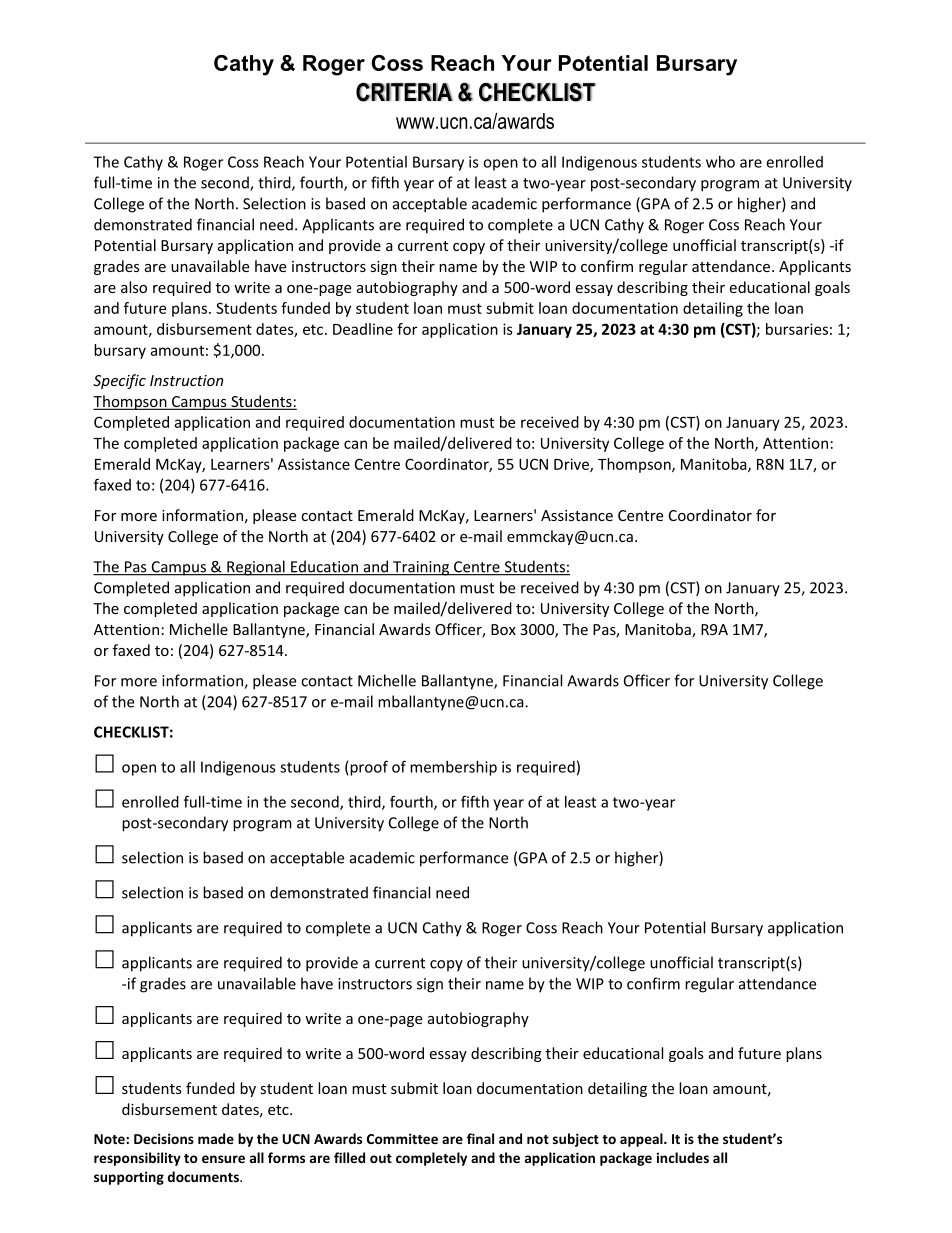 The height and width of the screenshot is (1233, 952). What do you see at coordinates (642, 1140) in the screenshot?
I see `appeal` at bounding box center [642, 1140].
